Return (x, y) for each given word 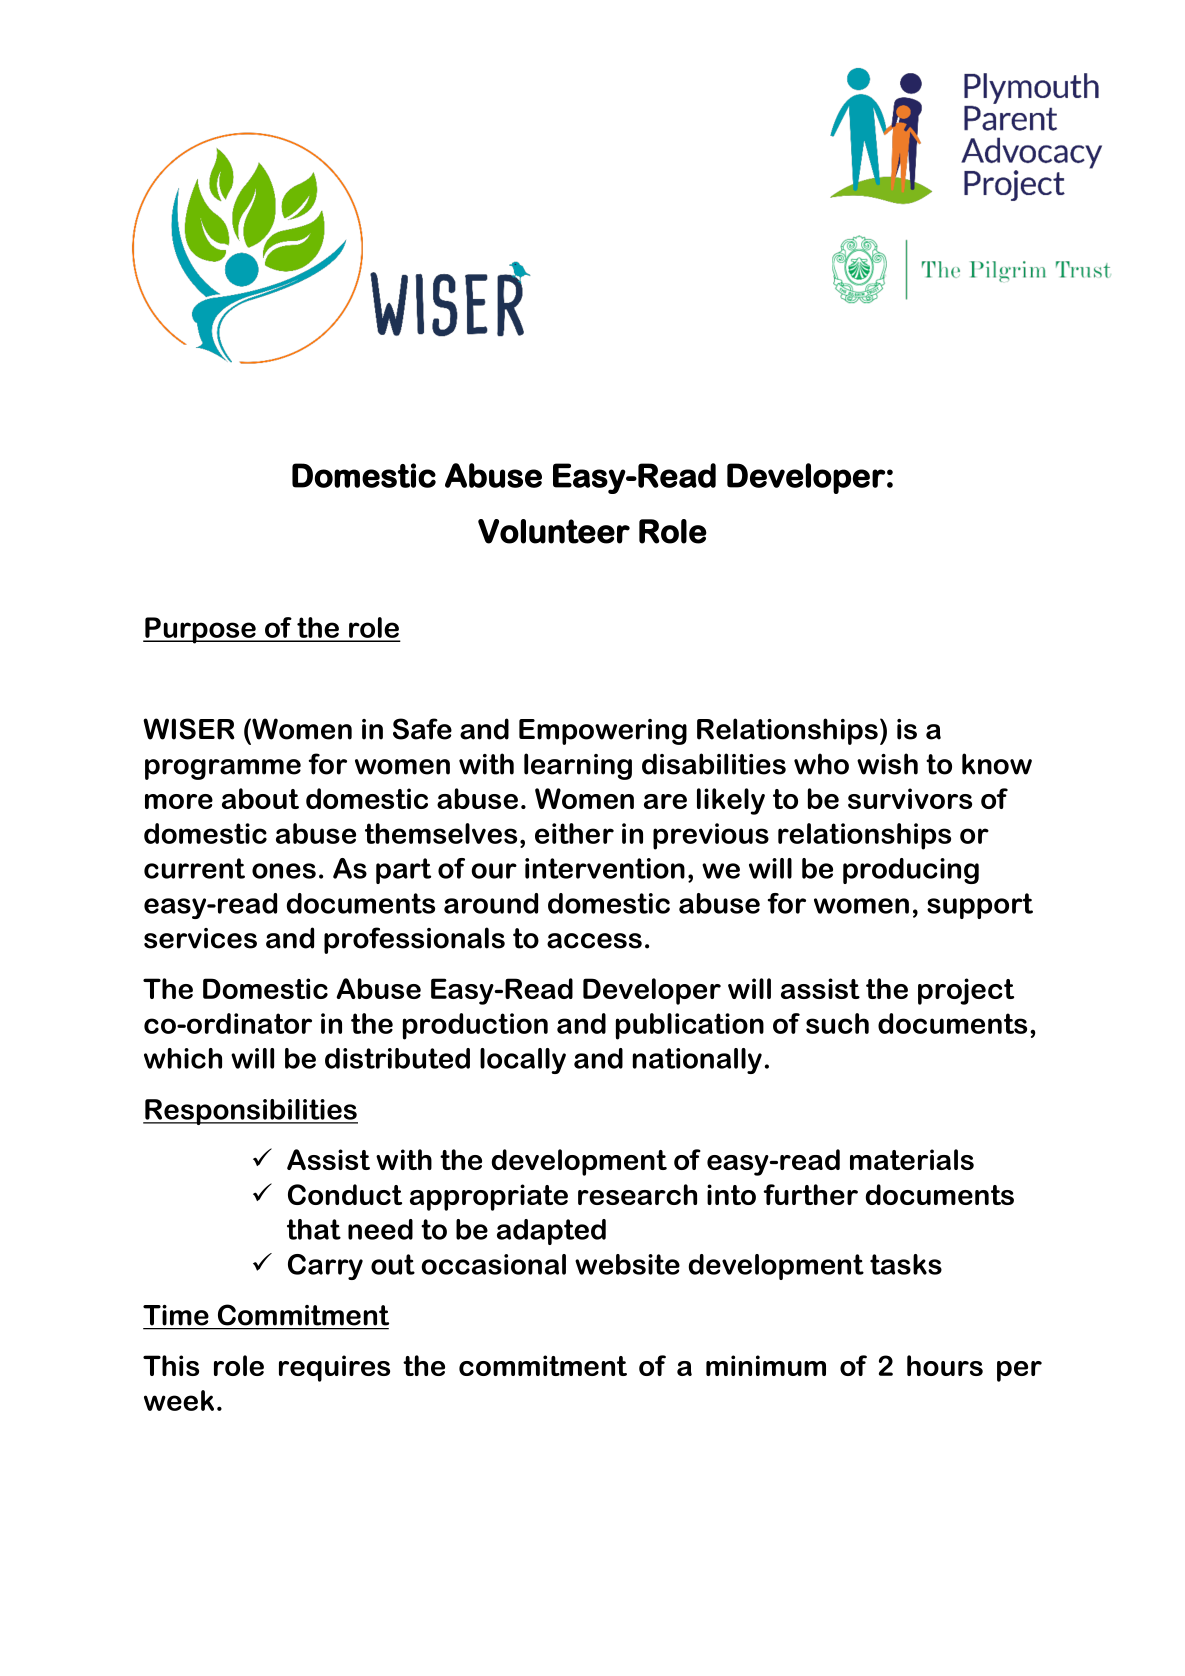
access (594, 941)
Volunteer (554, 531)
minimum (766, 1365)
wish (887, 764)
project (966, 991)
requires (334, 1368)
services (200, 938)
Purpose (200, 630)
